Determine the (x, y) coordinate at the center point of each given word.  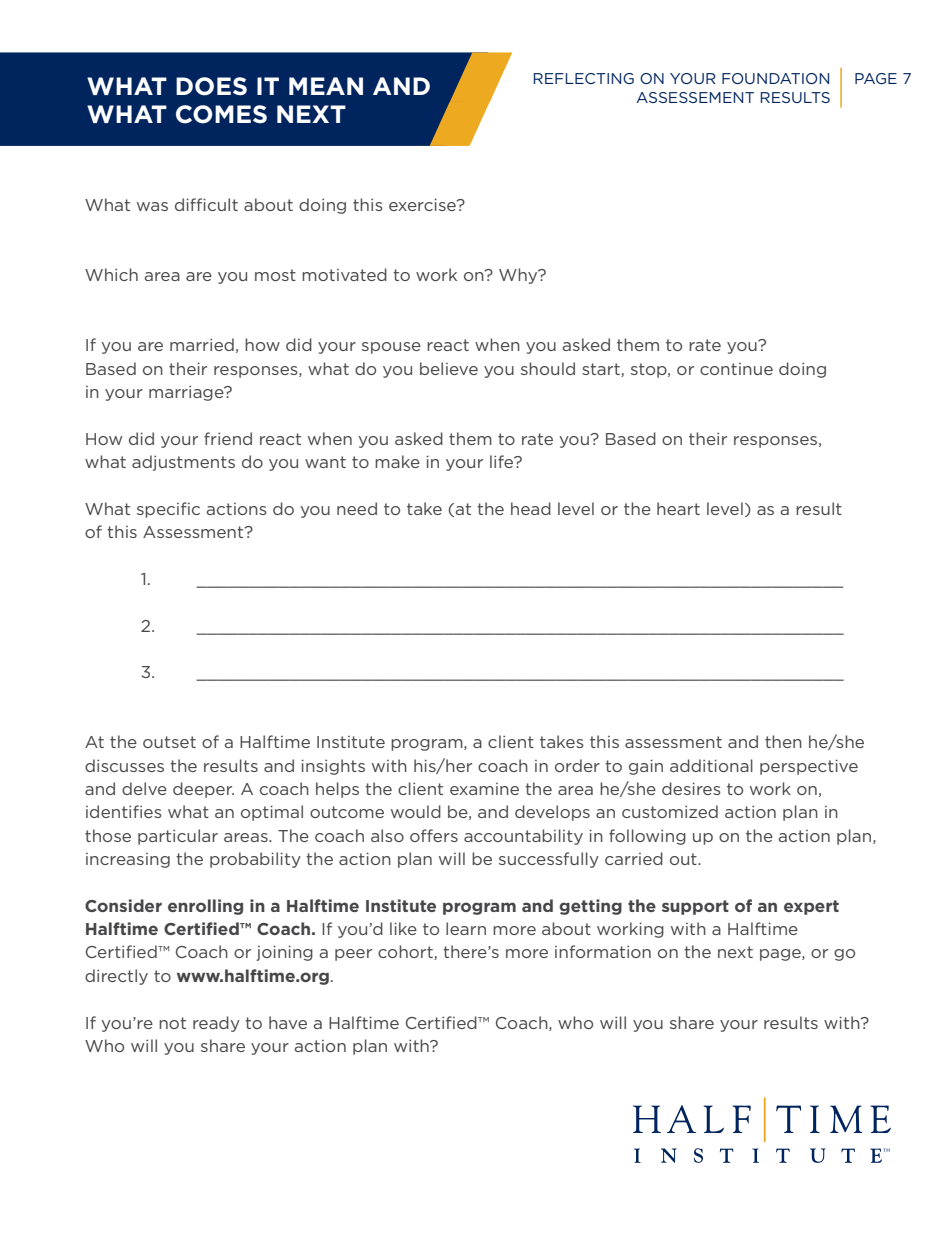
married (202, 344)
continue (736, 369)
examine (484, 789)
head (531, 508)
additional (711, 765)
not (172, 1023)
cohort (406, 952)
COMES (221, 114)
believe (449, 368)
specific (168, 510)
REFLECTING (583, 78)
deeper (203, 790)
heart (678, 508)
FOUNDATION (775, 78)
